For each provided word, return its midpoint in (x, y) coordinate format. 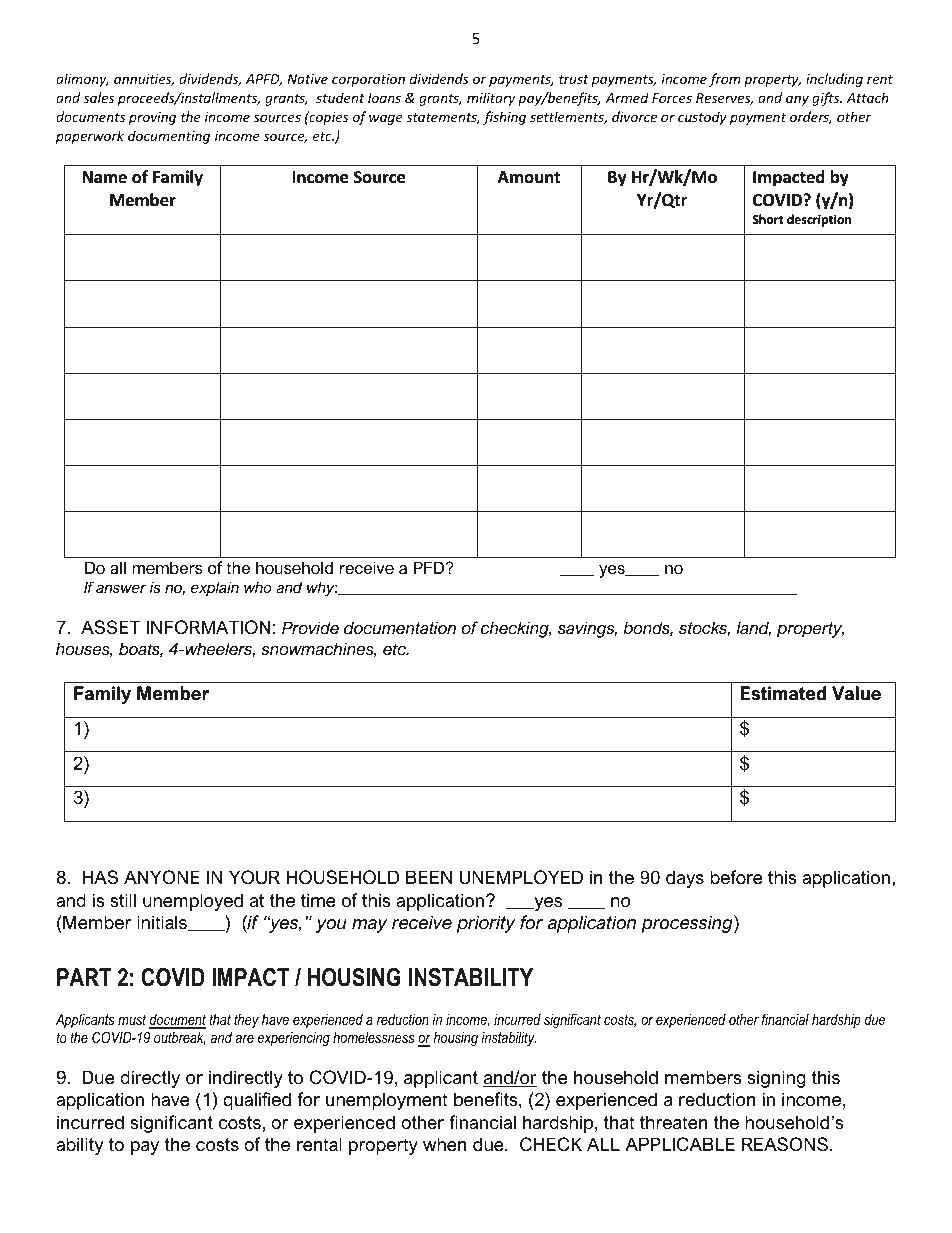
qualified (257, 1101)
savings (587, 629)
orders (811, 117)
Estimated (783, 693)
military (491, 99)
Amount (529, 177)
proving (152, 118)
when (444, 1144)
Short (767, 219)
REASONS (785, 1144)
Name (105, 177)
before (736, 877)
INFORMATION (209, 627)
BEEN (429, 877)
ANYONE (162, 877)
